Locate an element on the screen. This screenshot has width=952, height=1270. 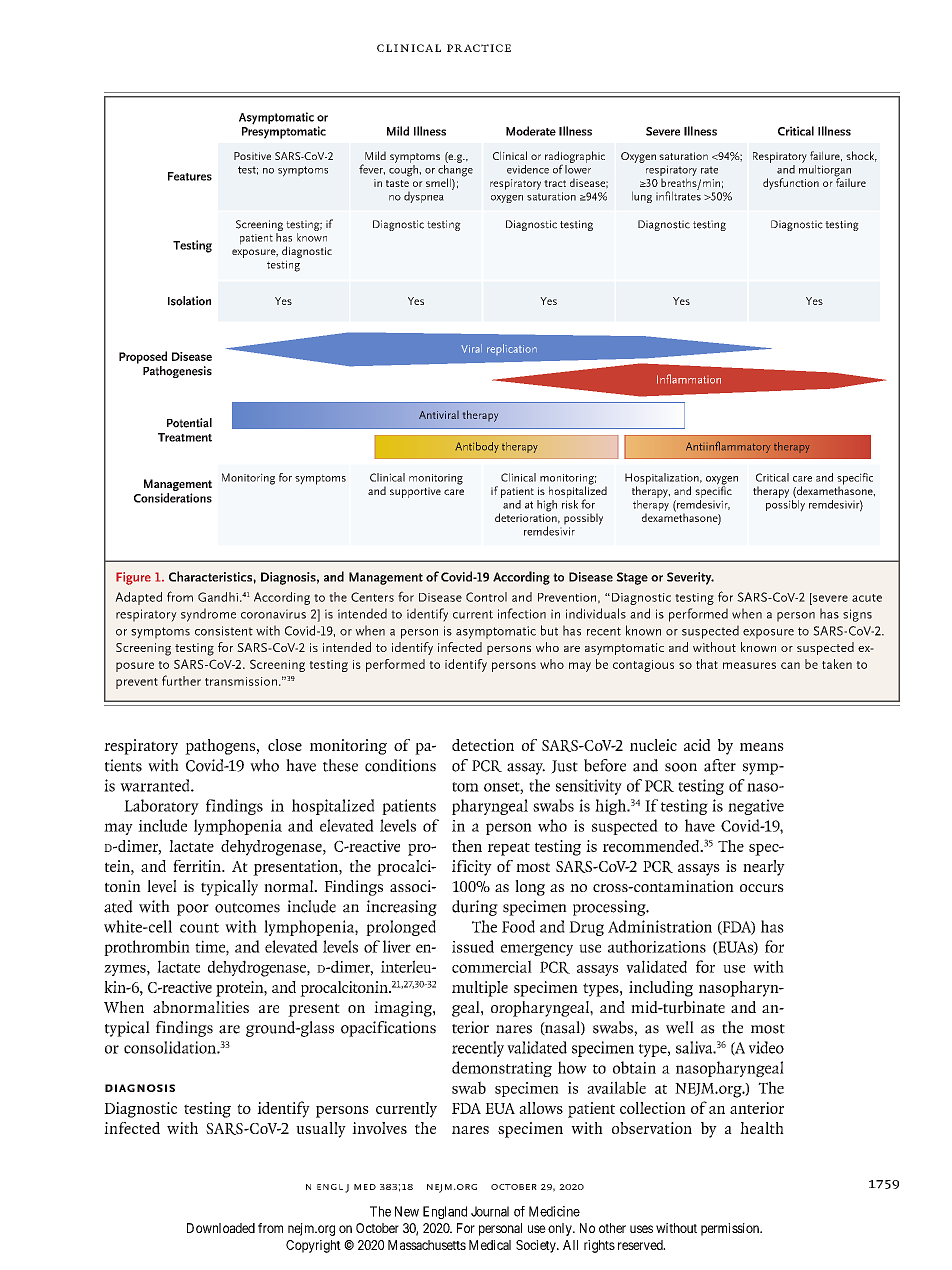
Control is located at coordinates (486, 597).
